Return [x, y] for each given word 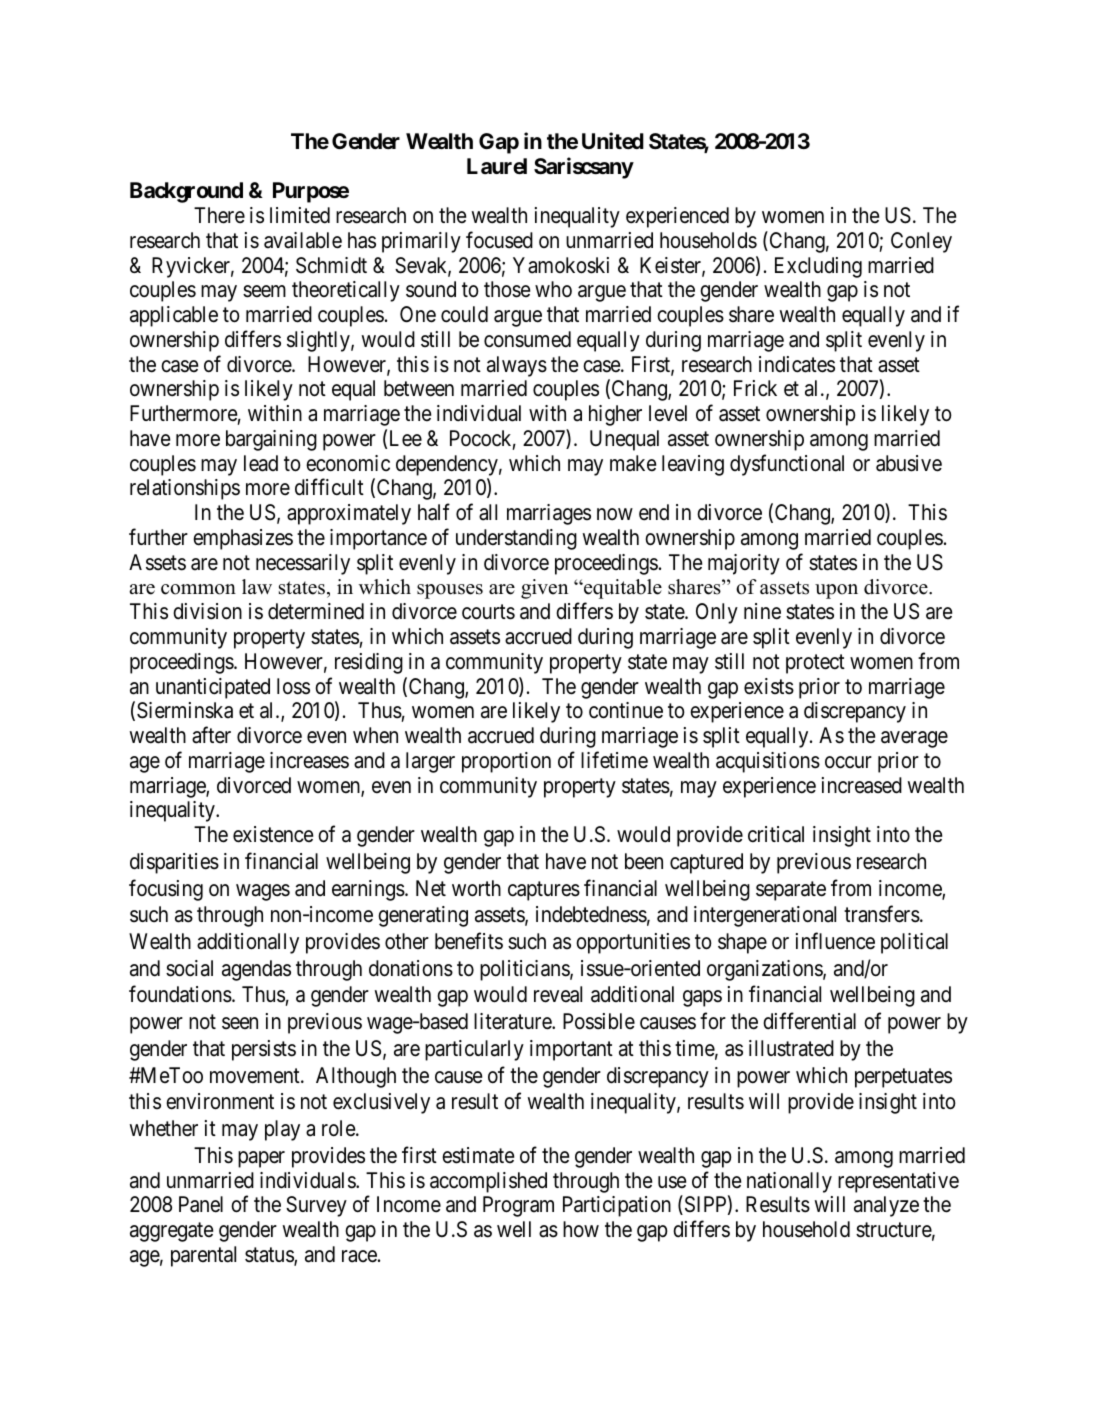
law [257, 586]
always [517, 366]
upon [836, 591]
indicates [797, 364]
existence [273, 834]
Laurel [497, 166]
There [219, 215]
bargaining [271, 440]
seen [240, 1023]
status [270, 1256]
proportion [506, 762]
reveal [558, 994]
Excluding [818, 267]
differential [809, 1021]
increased [862, 785]
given [544, 589]
